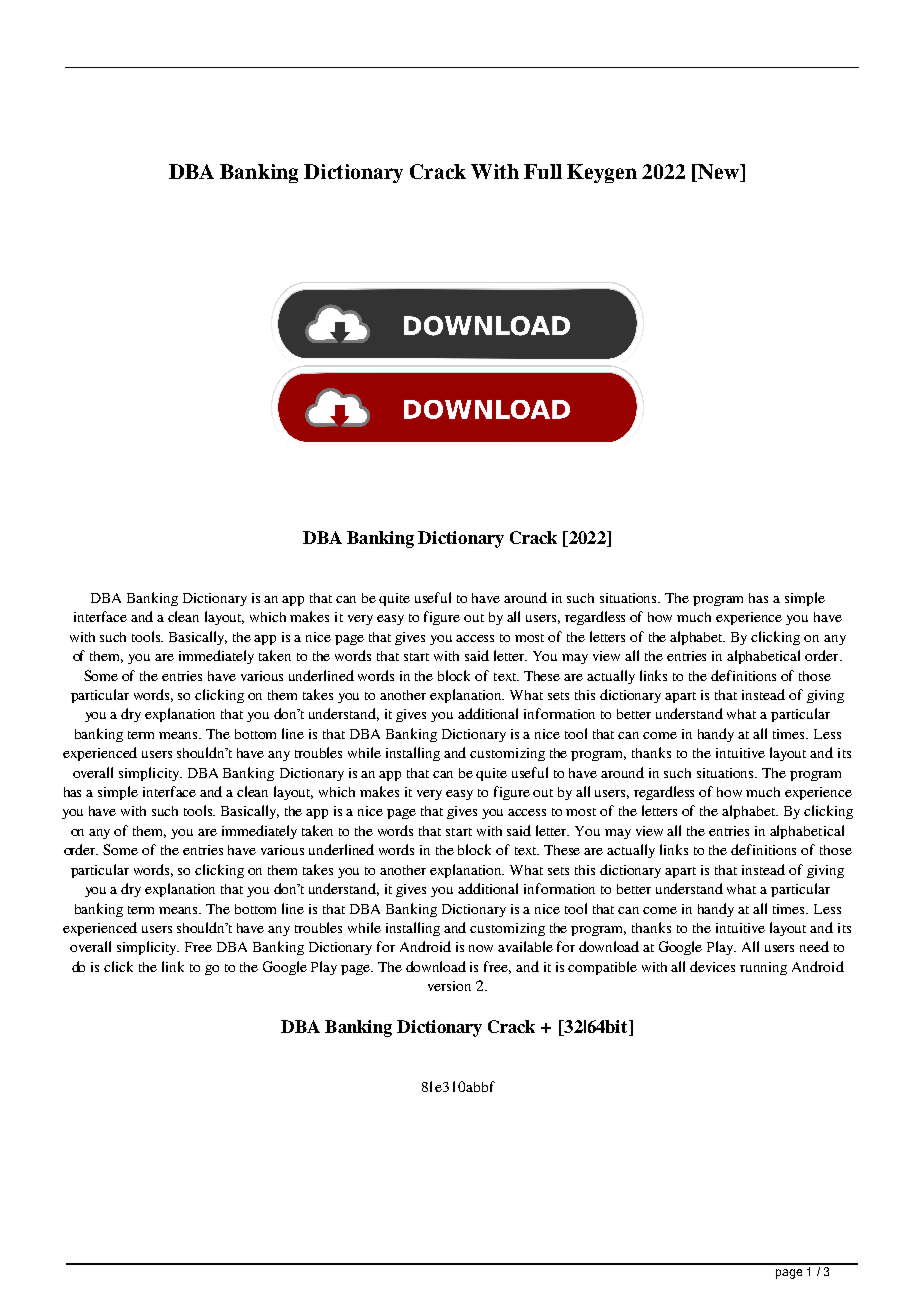 This screenshot has width=924, height=1308. I want to click on compatible, so click(602, 968).
